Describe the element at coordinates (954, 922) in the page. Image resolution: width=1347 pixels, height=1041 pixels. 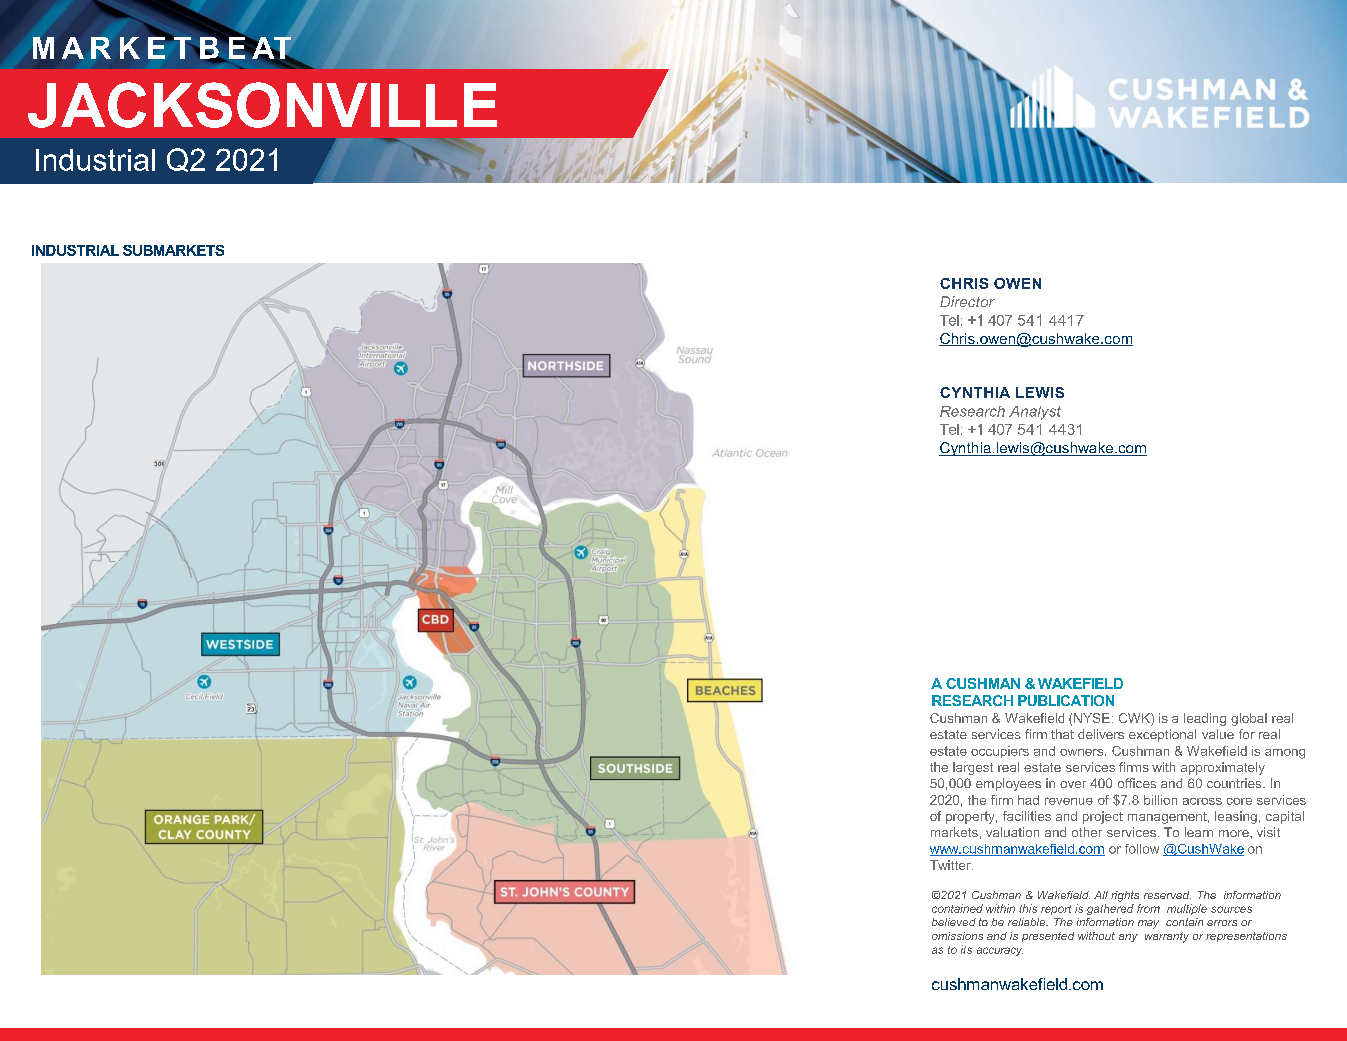
I see `believed` at that location.
